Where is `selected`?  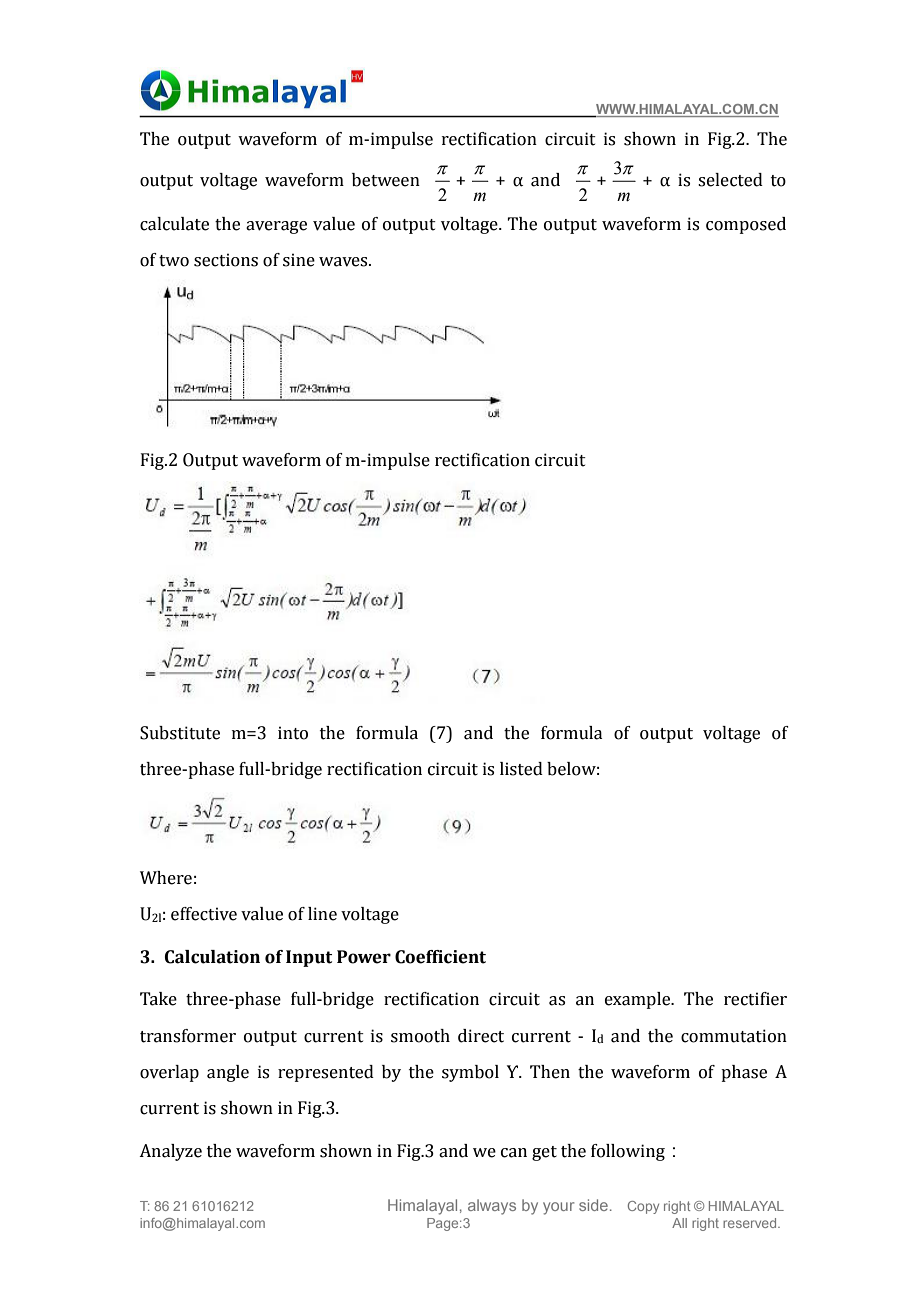
selected is located at coordinates (730, 180).
